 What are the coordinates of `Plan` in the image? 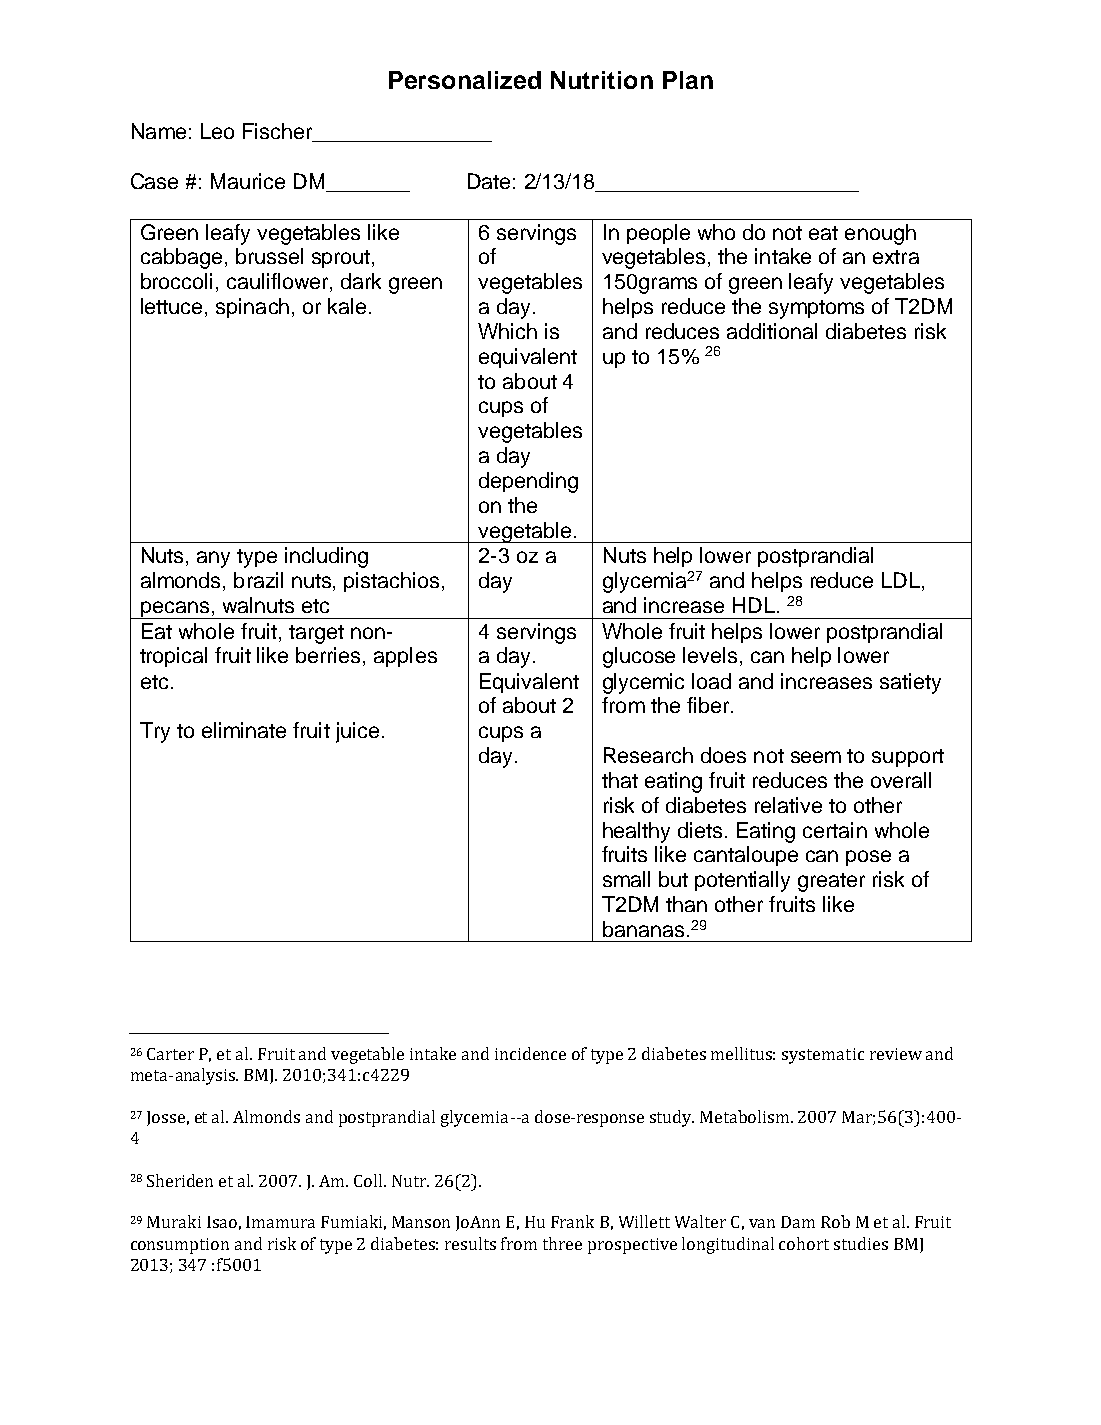 It's located at (688, 80).
